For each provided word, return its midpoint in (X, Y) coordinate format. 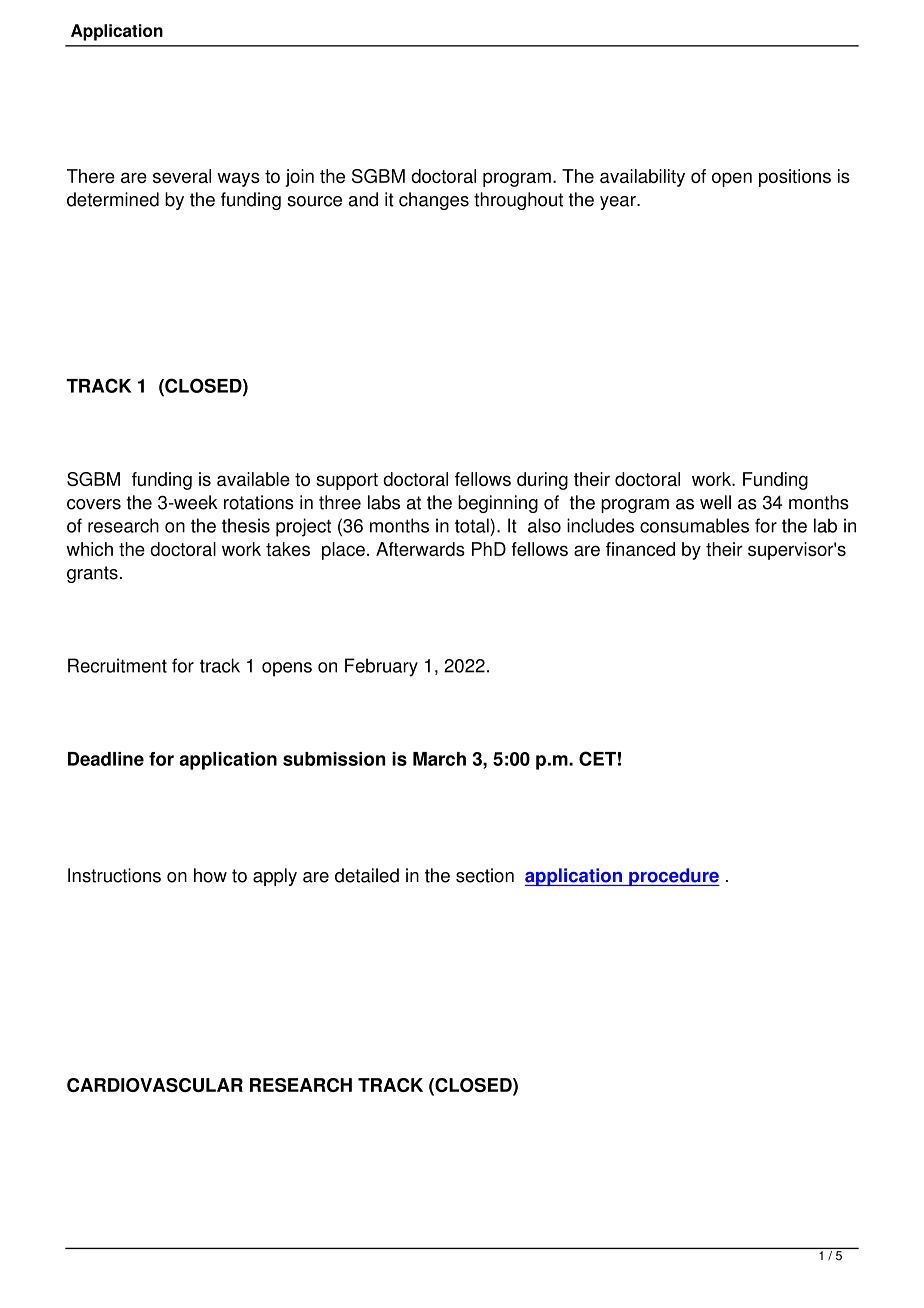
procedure (673, 877)
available (253, 479)
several (182, 176)
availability (642, 178)
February (381, 667)
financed (640, 549)
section (485, 875)
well (715, 502)
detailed (367, 875)
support (347, 481)
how (210, 875)
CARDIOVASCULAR (155, 1085)
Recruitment (117, 665)
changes (434, 201)
